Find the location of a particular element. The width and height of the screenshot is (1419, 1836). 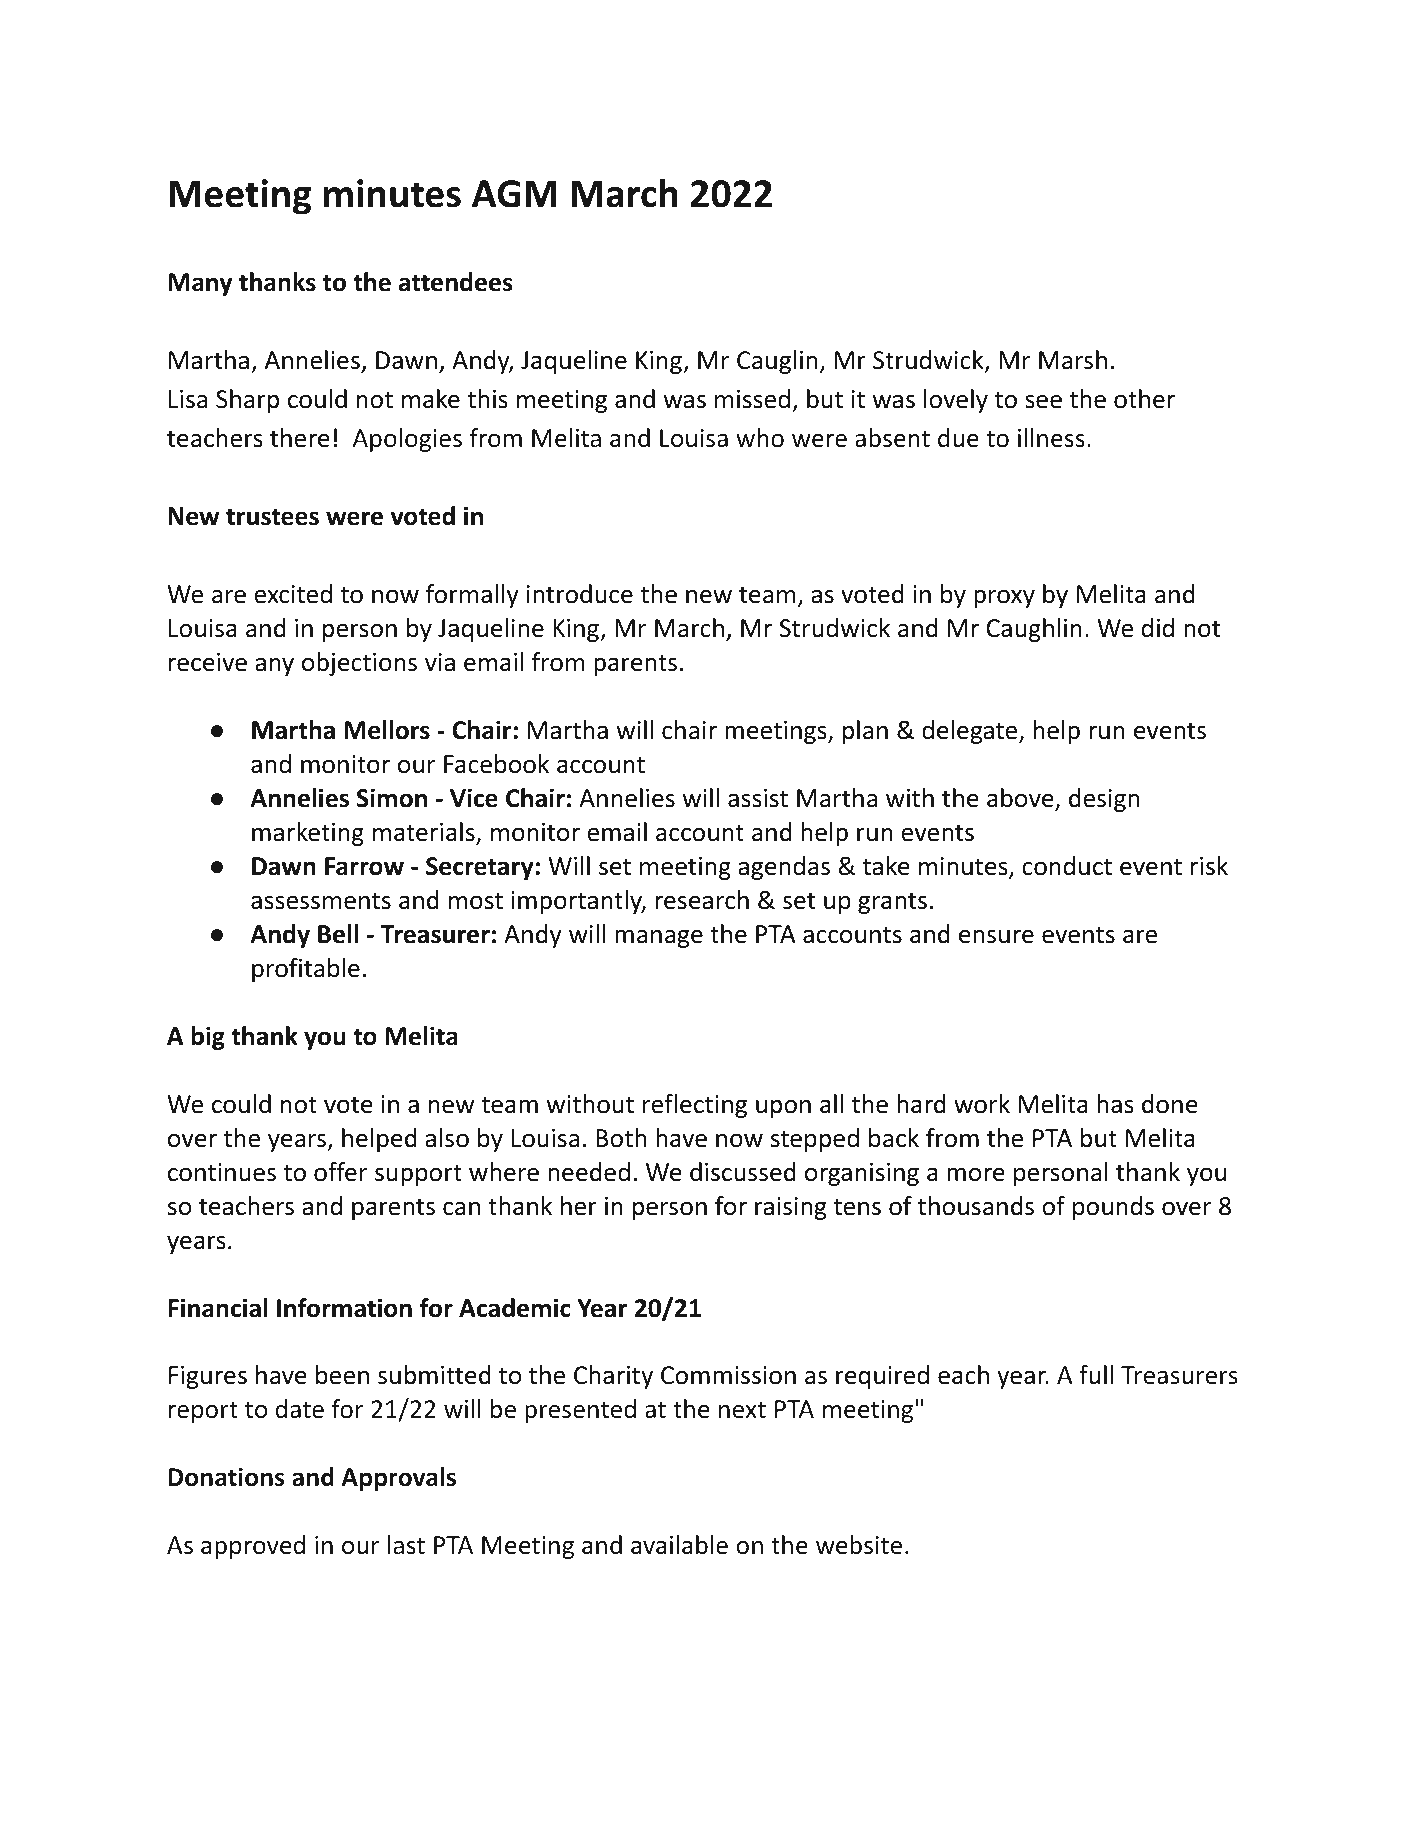

assessments is located at coordinates (321, 901).
